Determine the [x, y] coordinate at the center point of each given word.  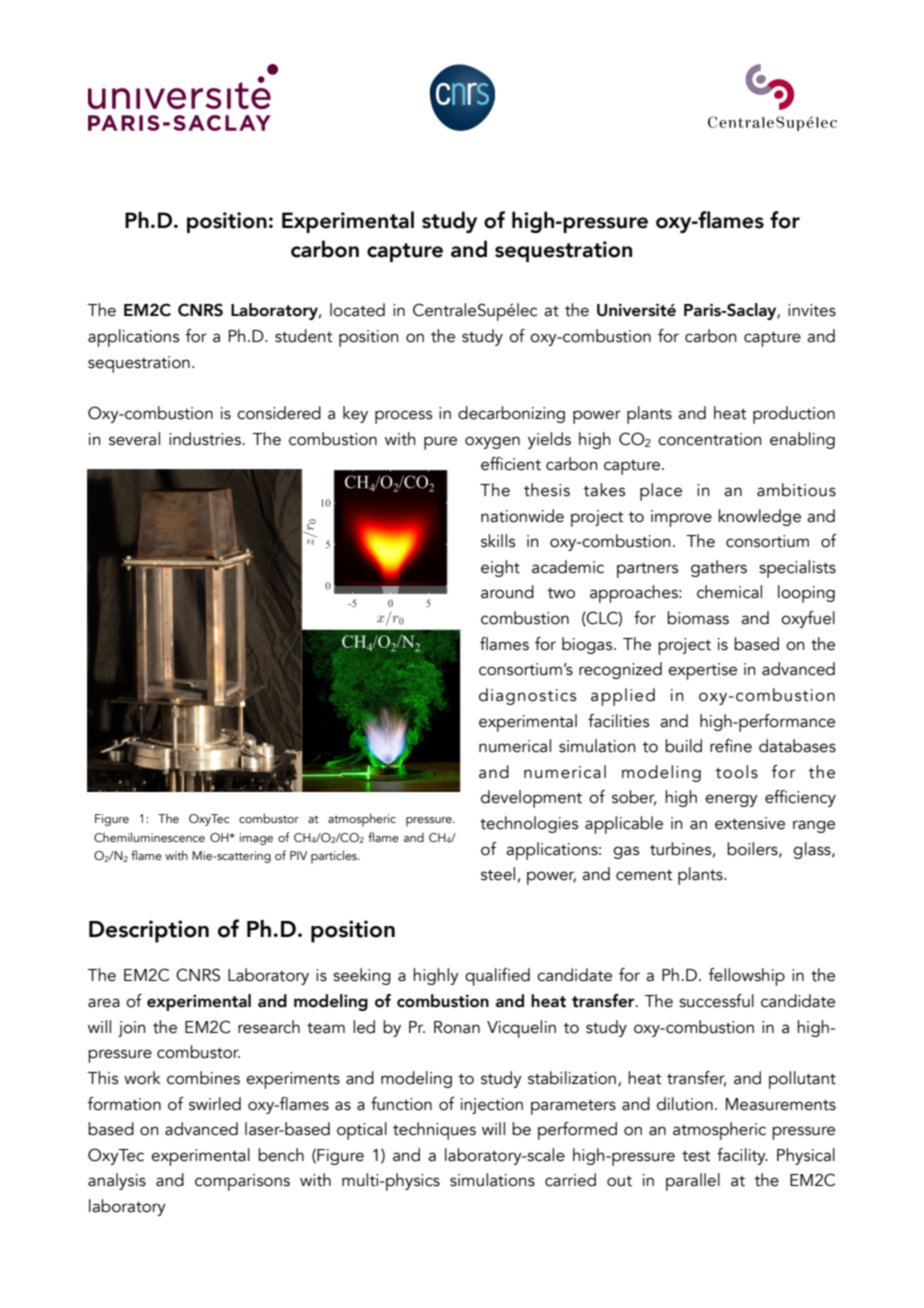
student [304, 336]
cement [644, 875]
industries [205, 439]
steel [498, 874]
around [507, 592]
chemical [729, 592]
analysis [117, 1181]
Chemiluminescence [149, 837]
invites [812, 310]
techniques [434, 1131]
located [357, 310]
